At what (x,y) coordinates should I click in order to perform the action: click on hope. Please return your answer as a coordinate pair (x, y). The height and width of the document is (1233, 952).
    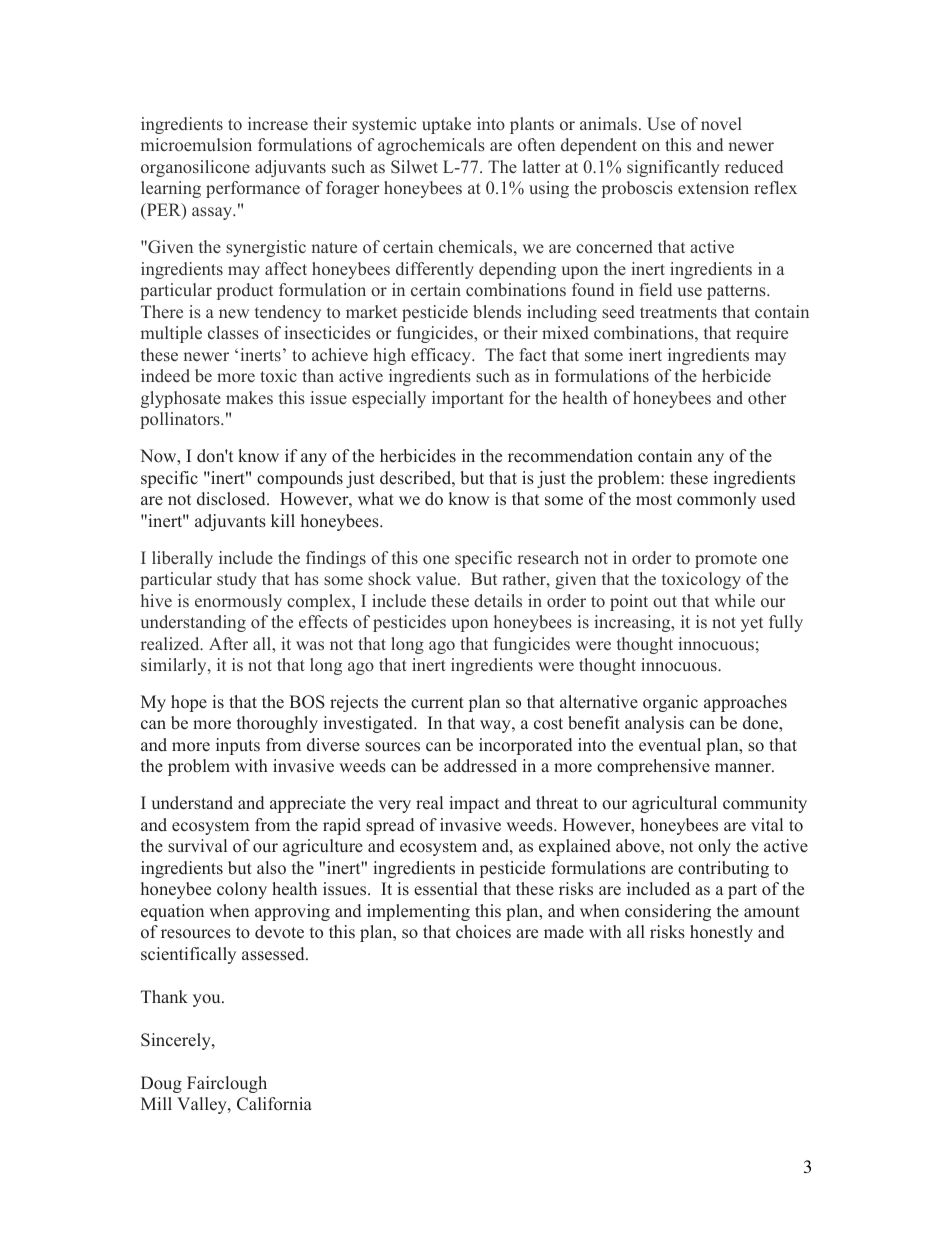
    Looking at the image, I should click on (189, 703).
